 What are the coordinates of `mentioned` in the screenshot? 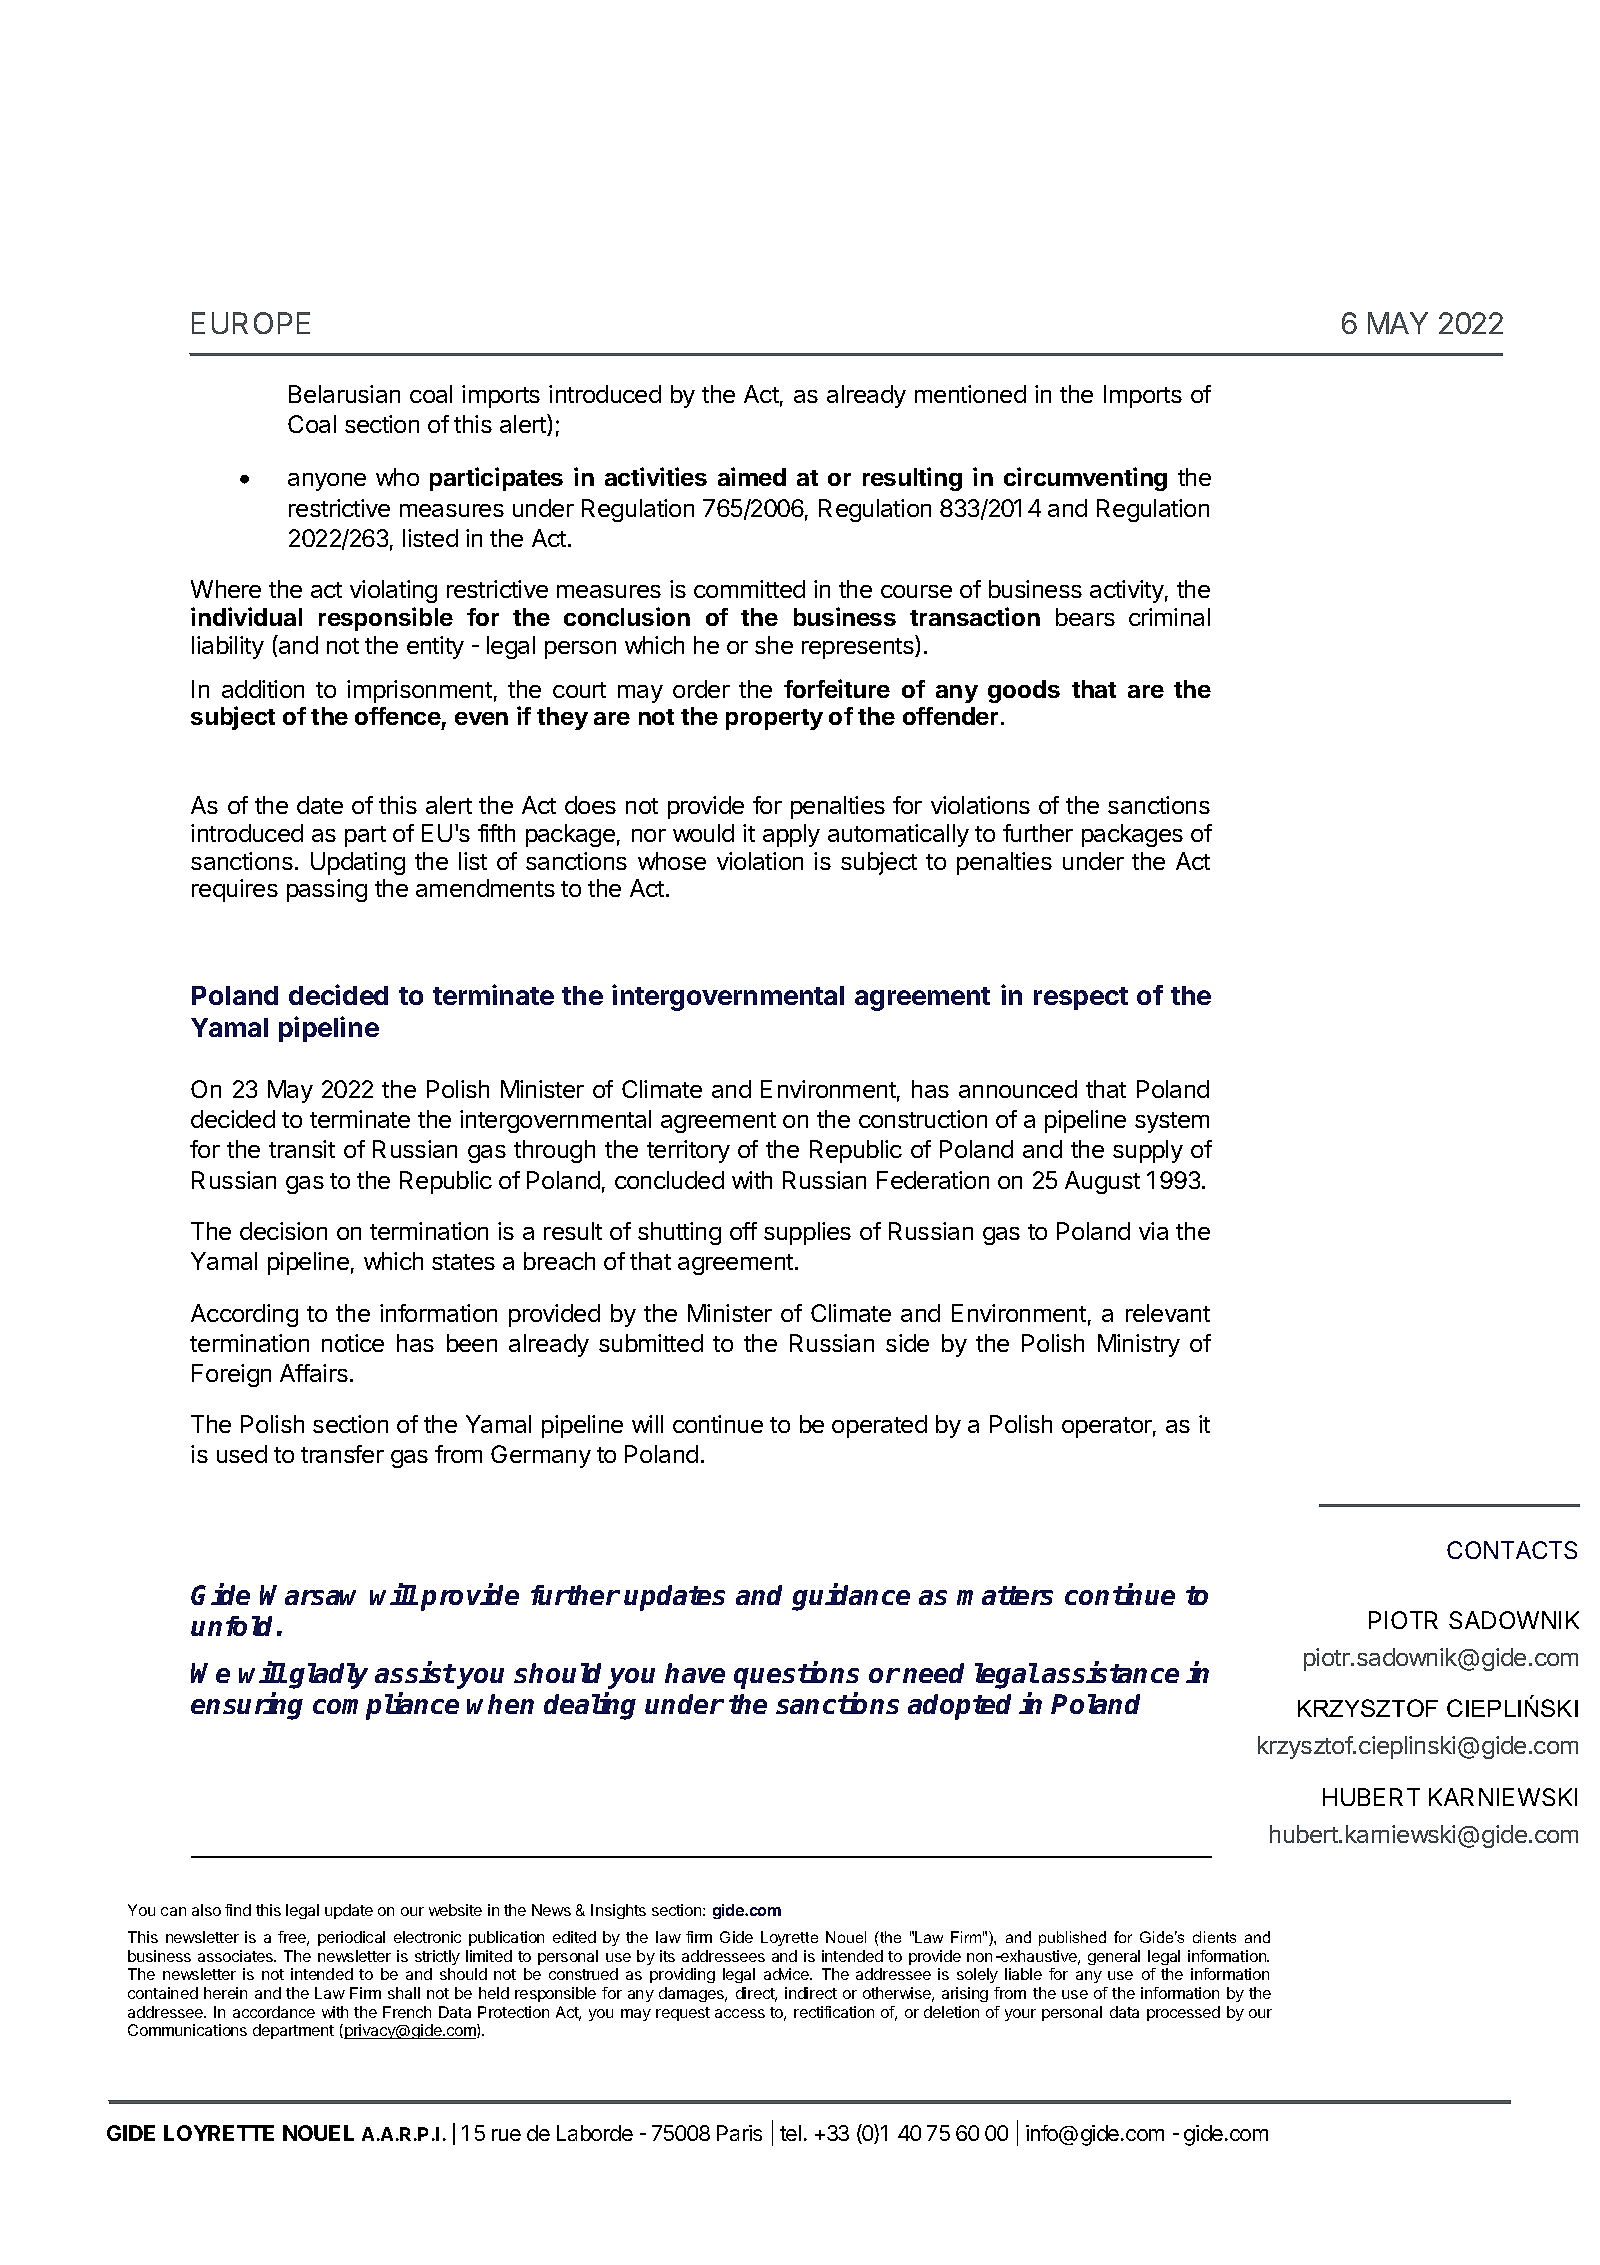 It's located at (970, 394).
